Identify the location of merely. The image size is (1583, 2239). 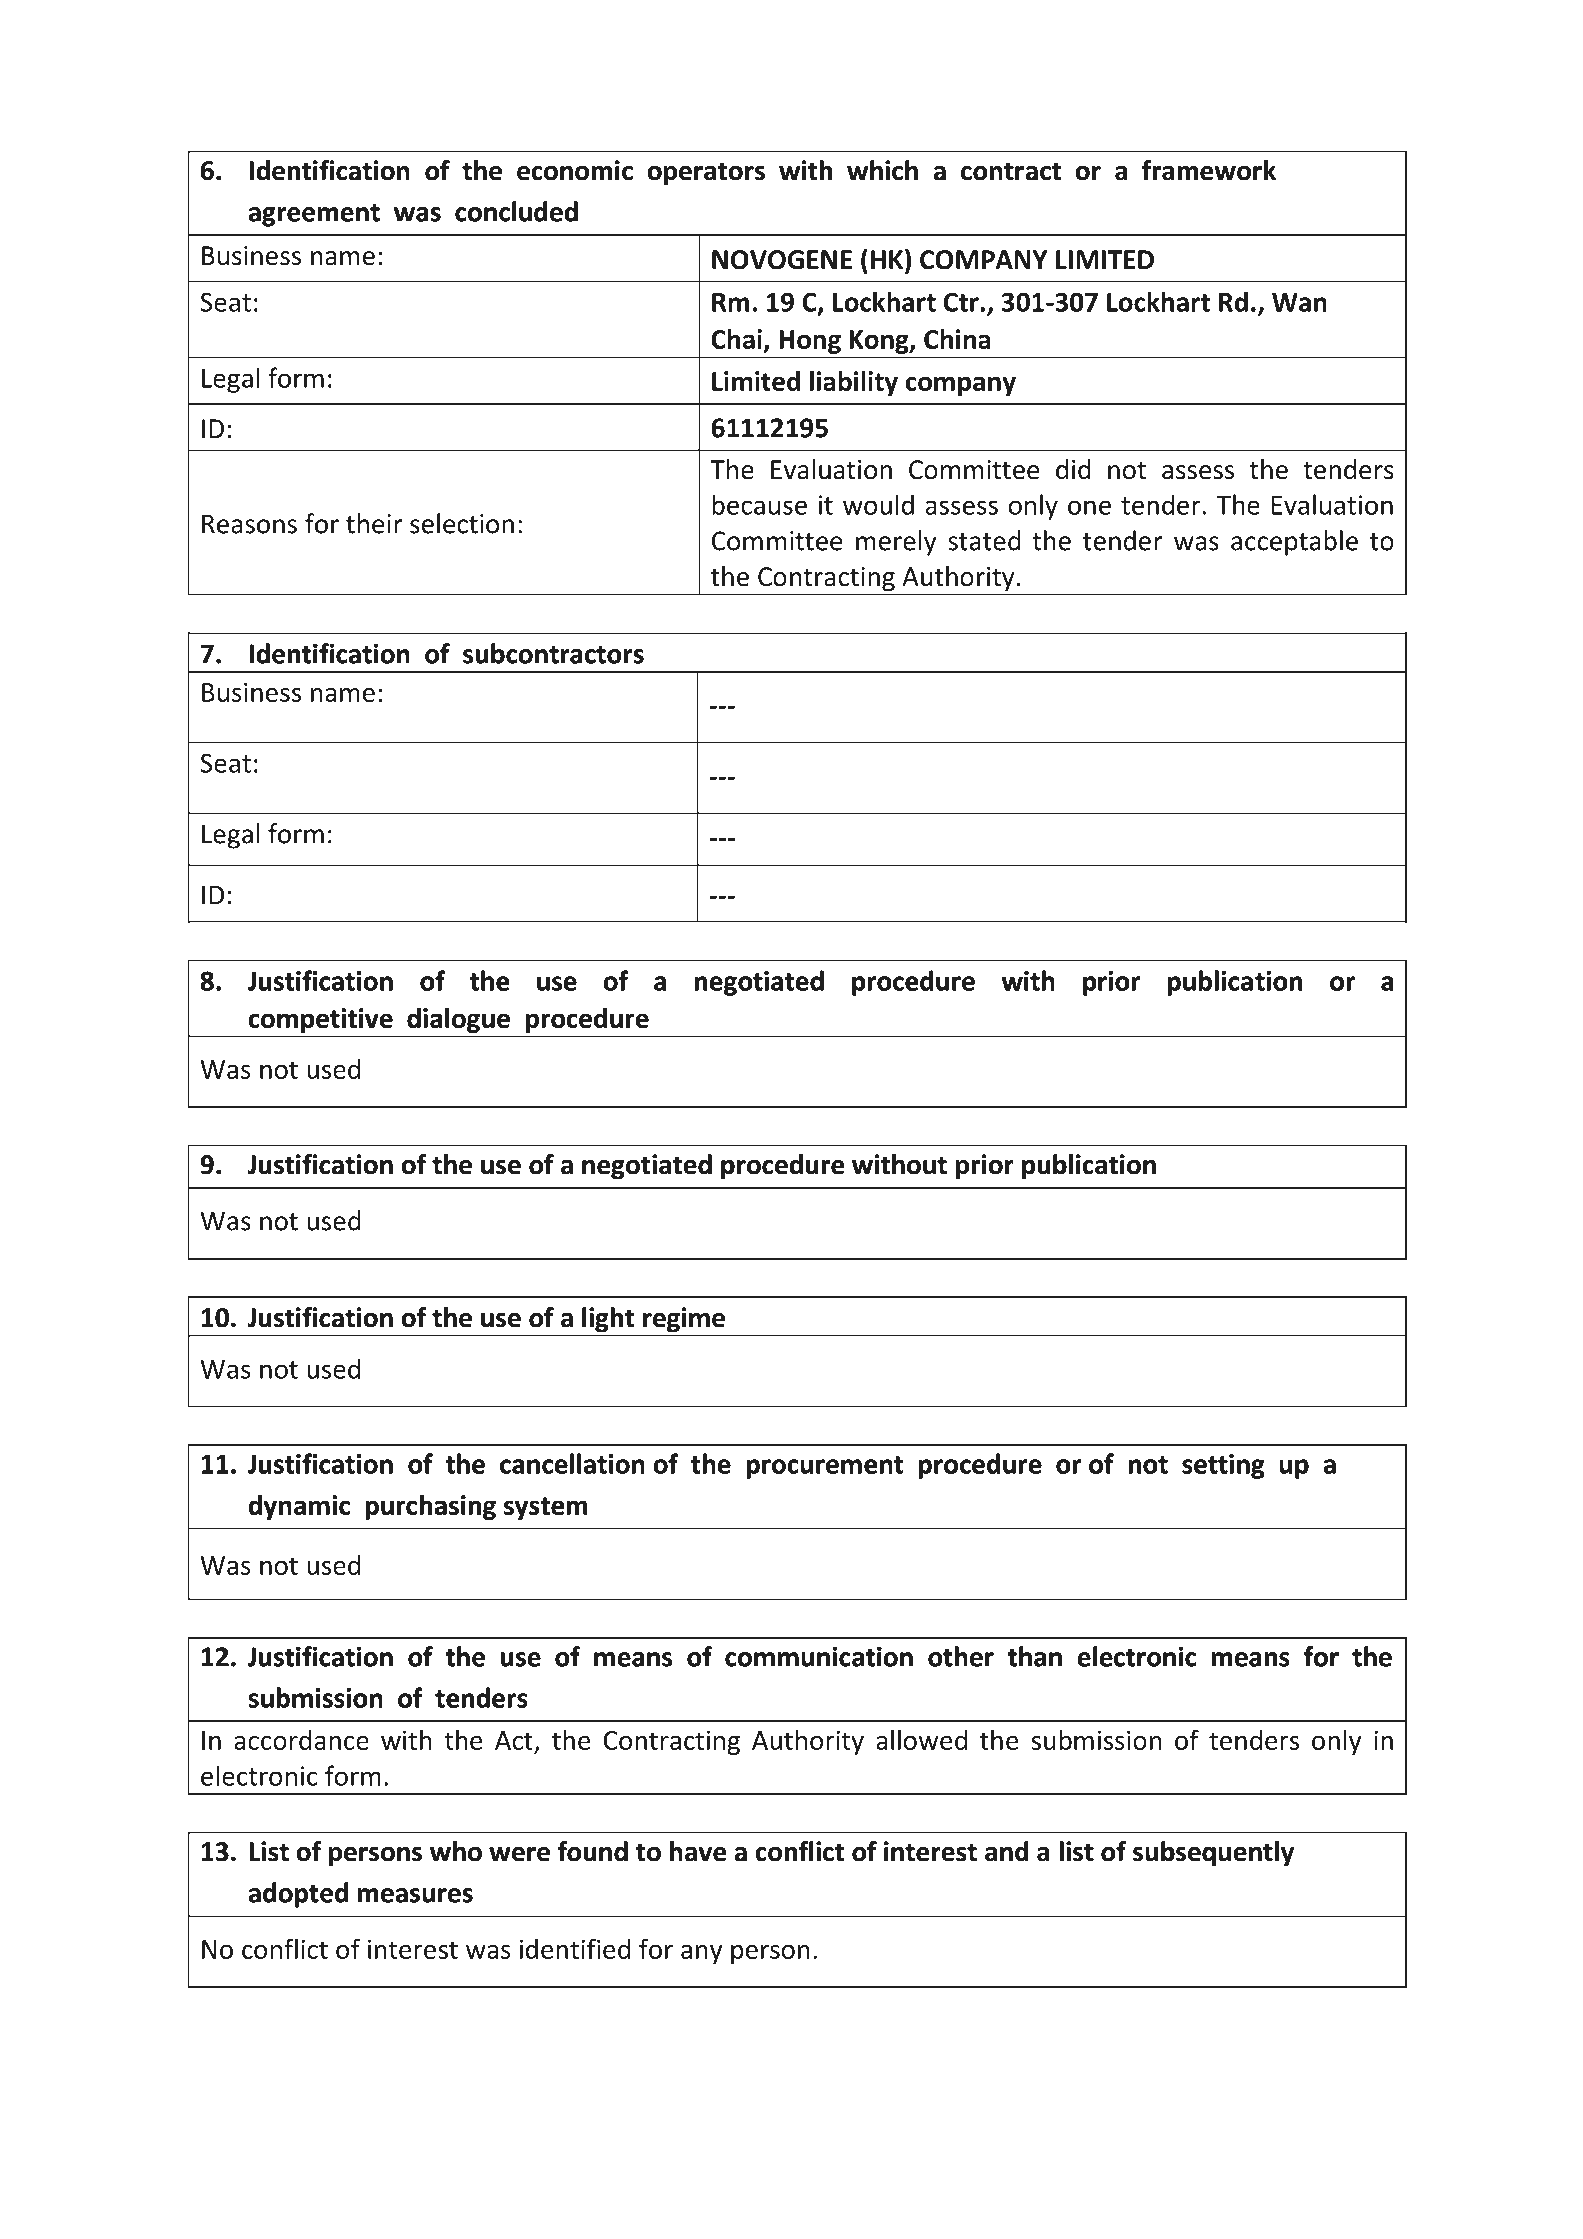
(896, 543).
